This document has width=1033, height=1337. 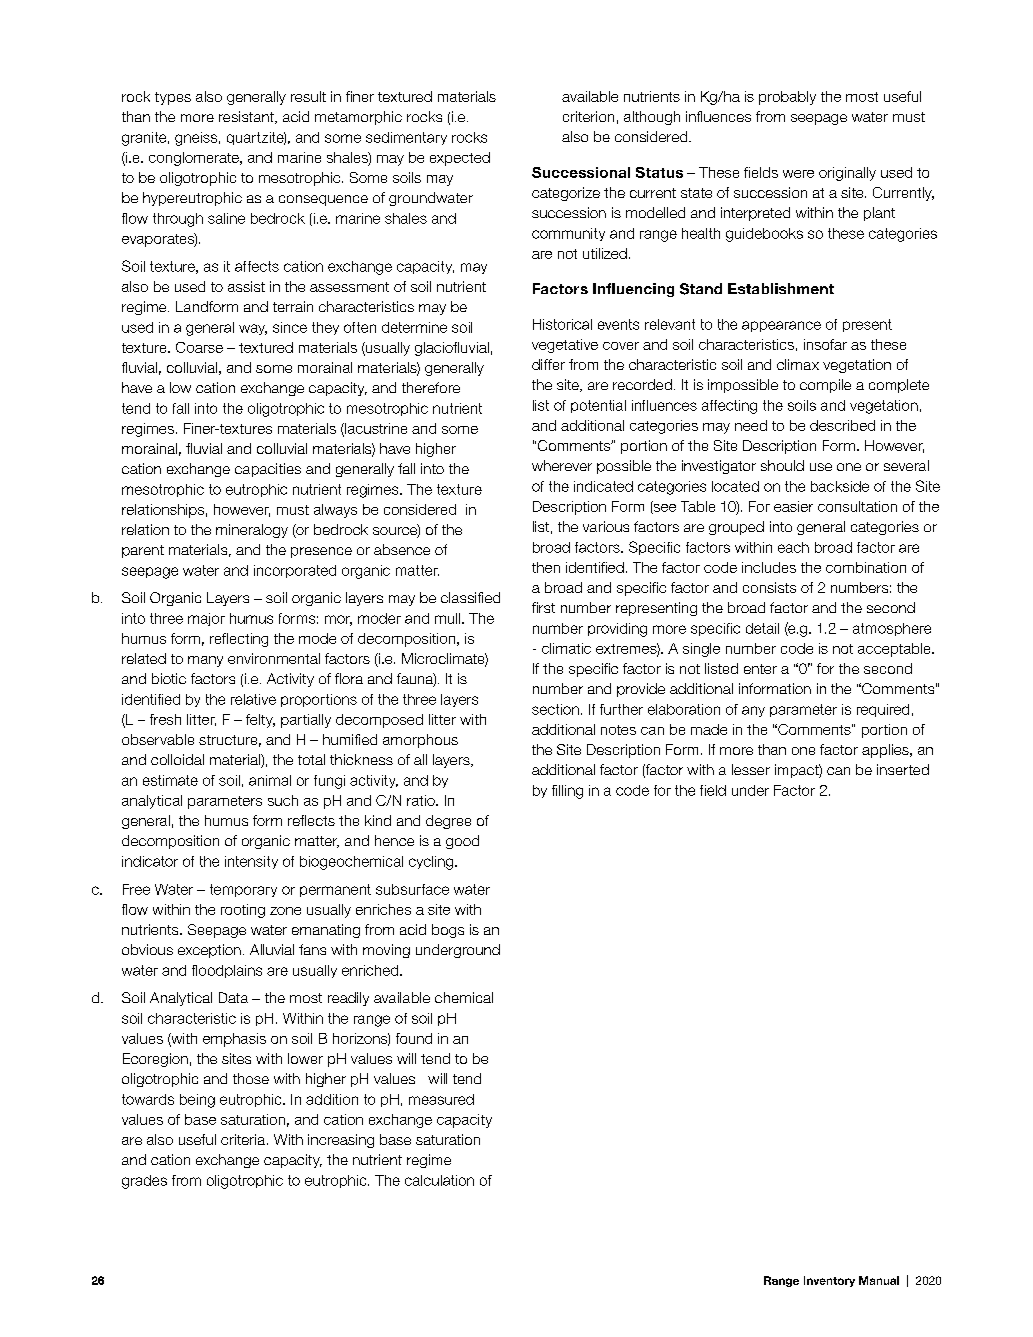 I want to click on Coarse, so click(x=199, y=347).
